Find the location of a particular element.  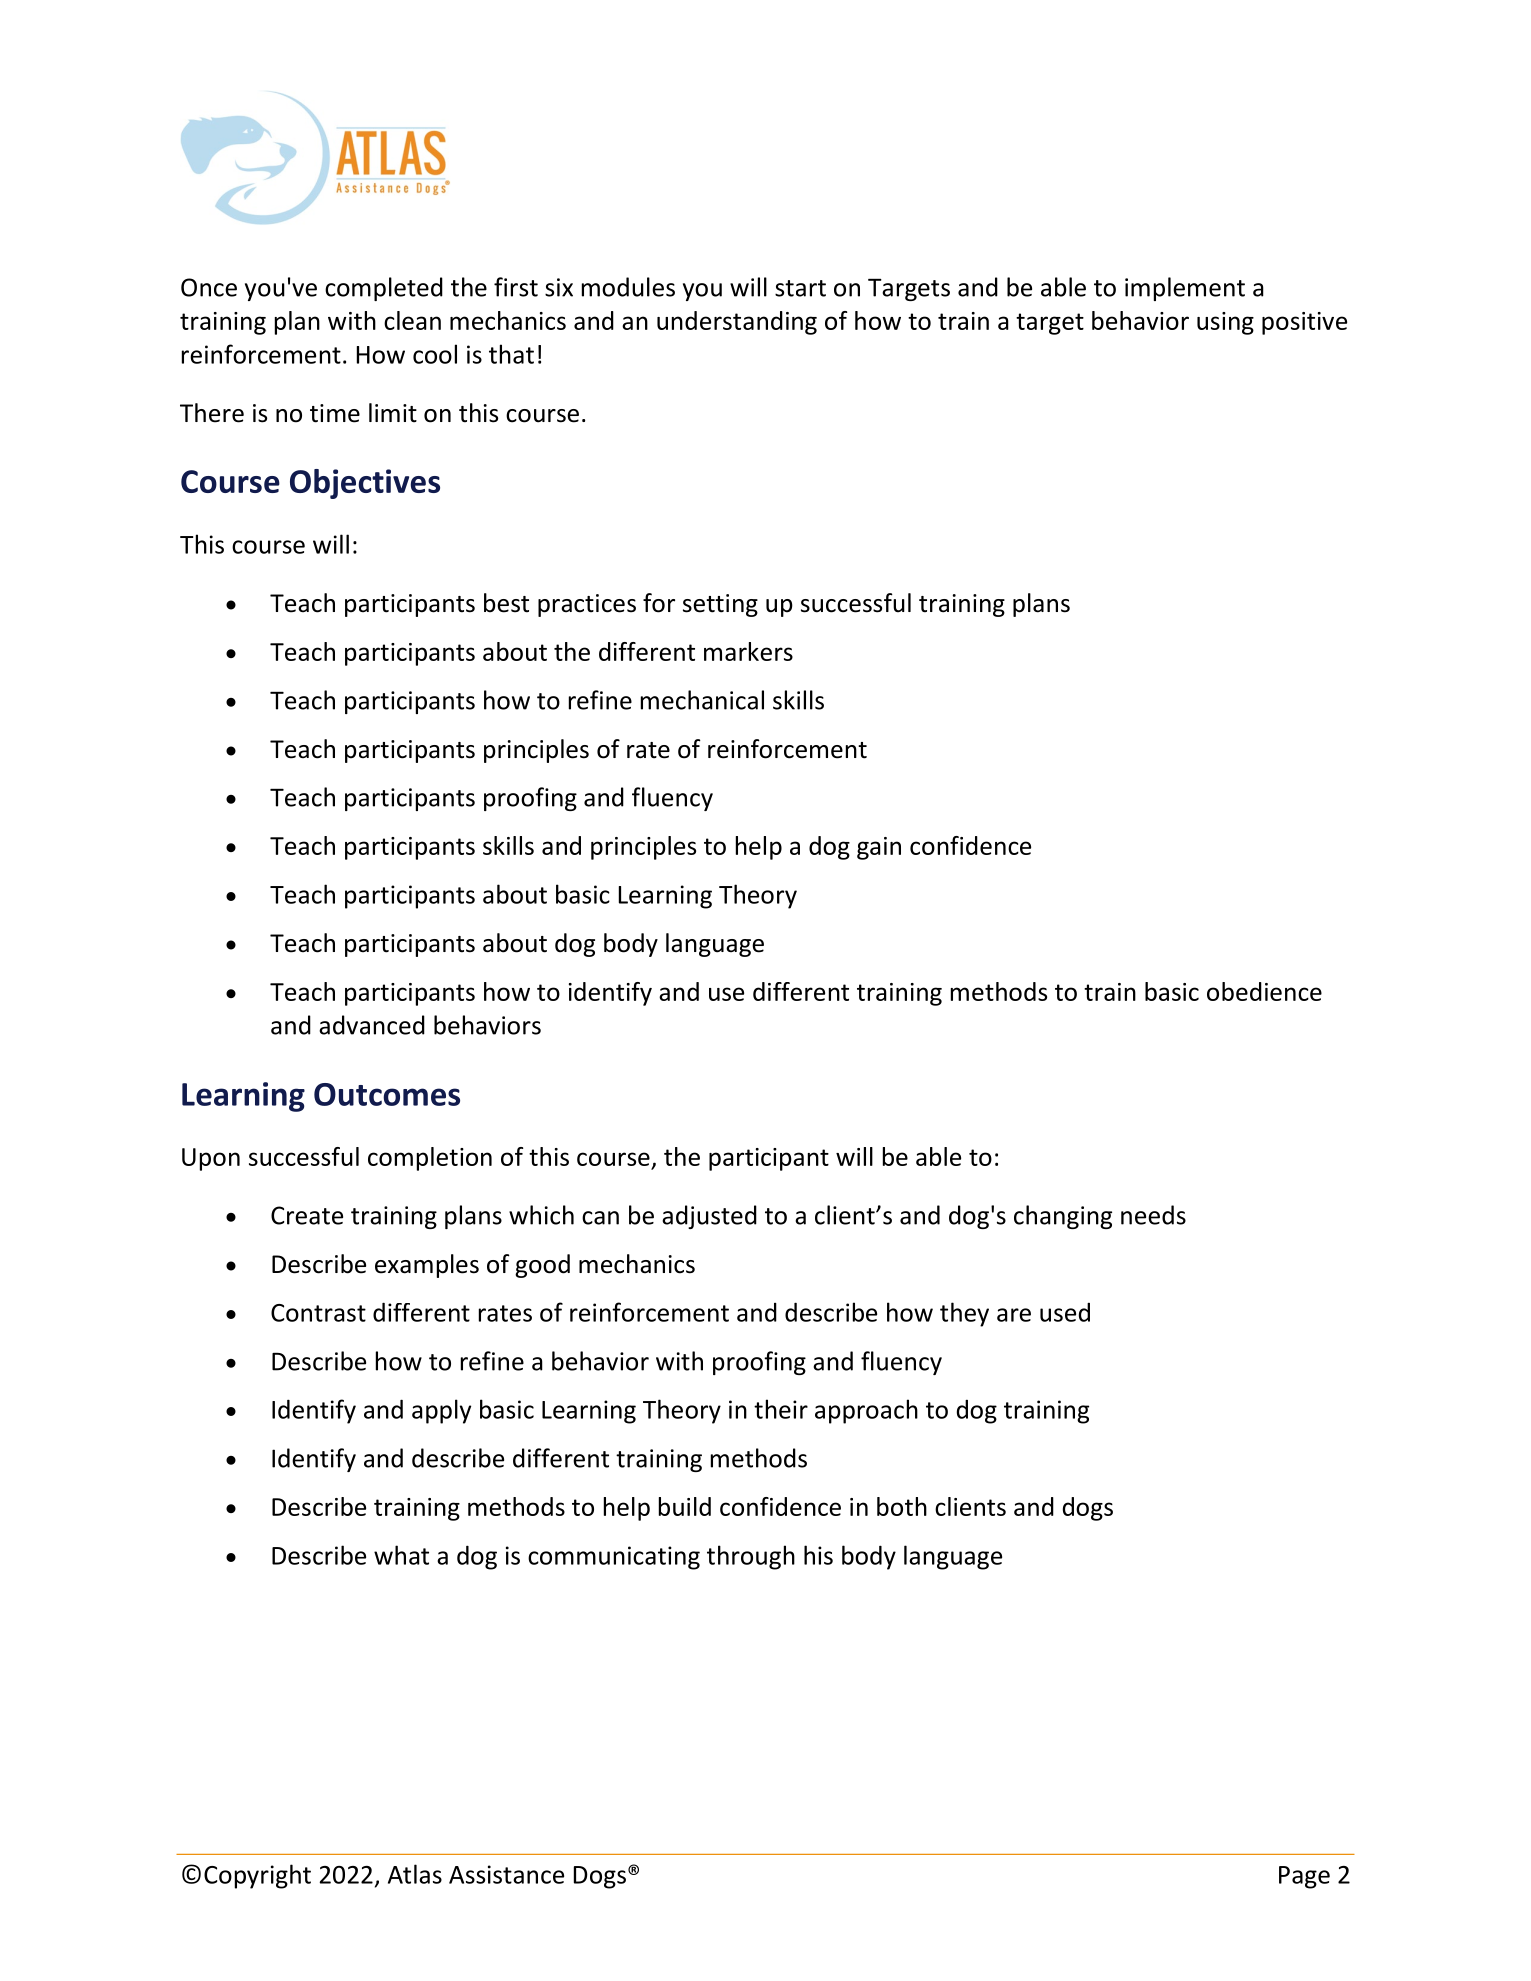

used is located at coordinates (1065, 1312).
